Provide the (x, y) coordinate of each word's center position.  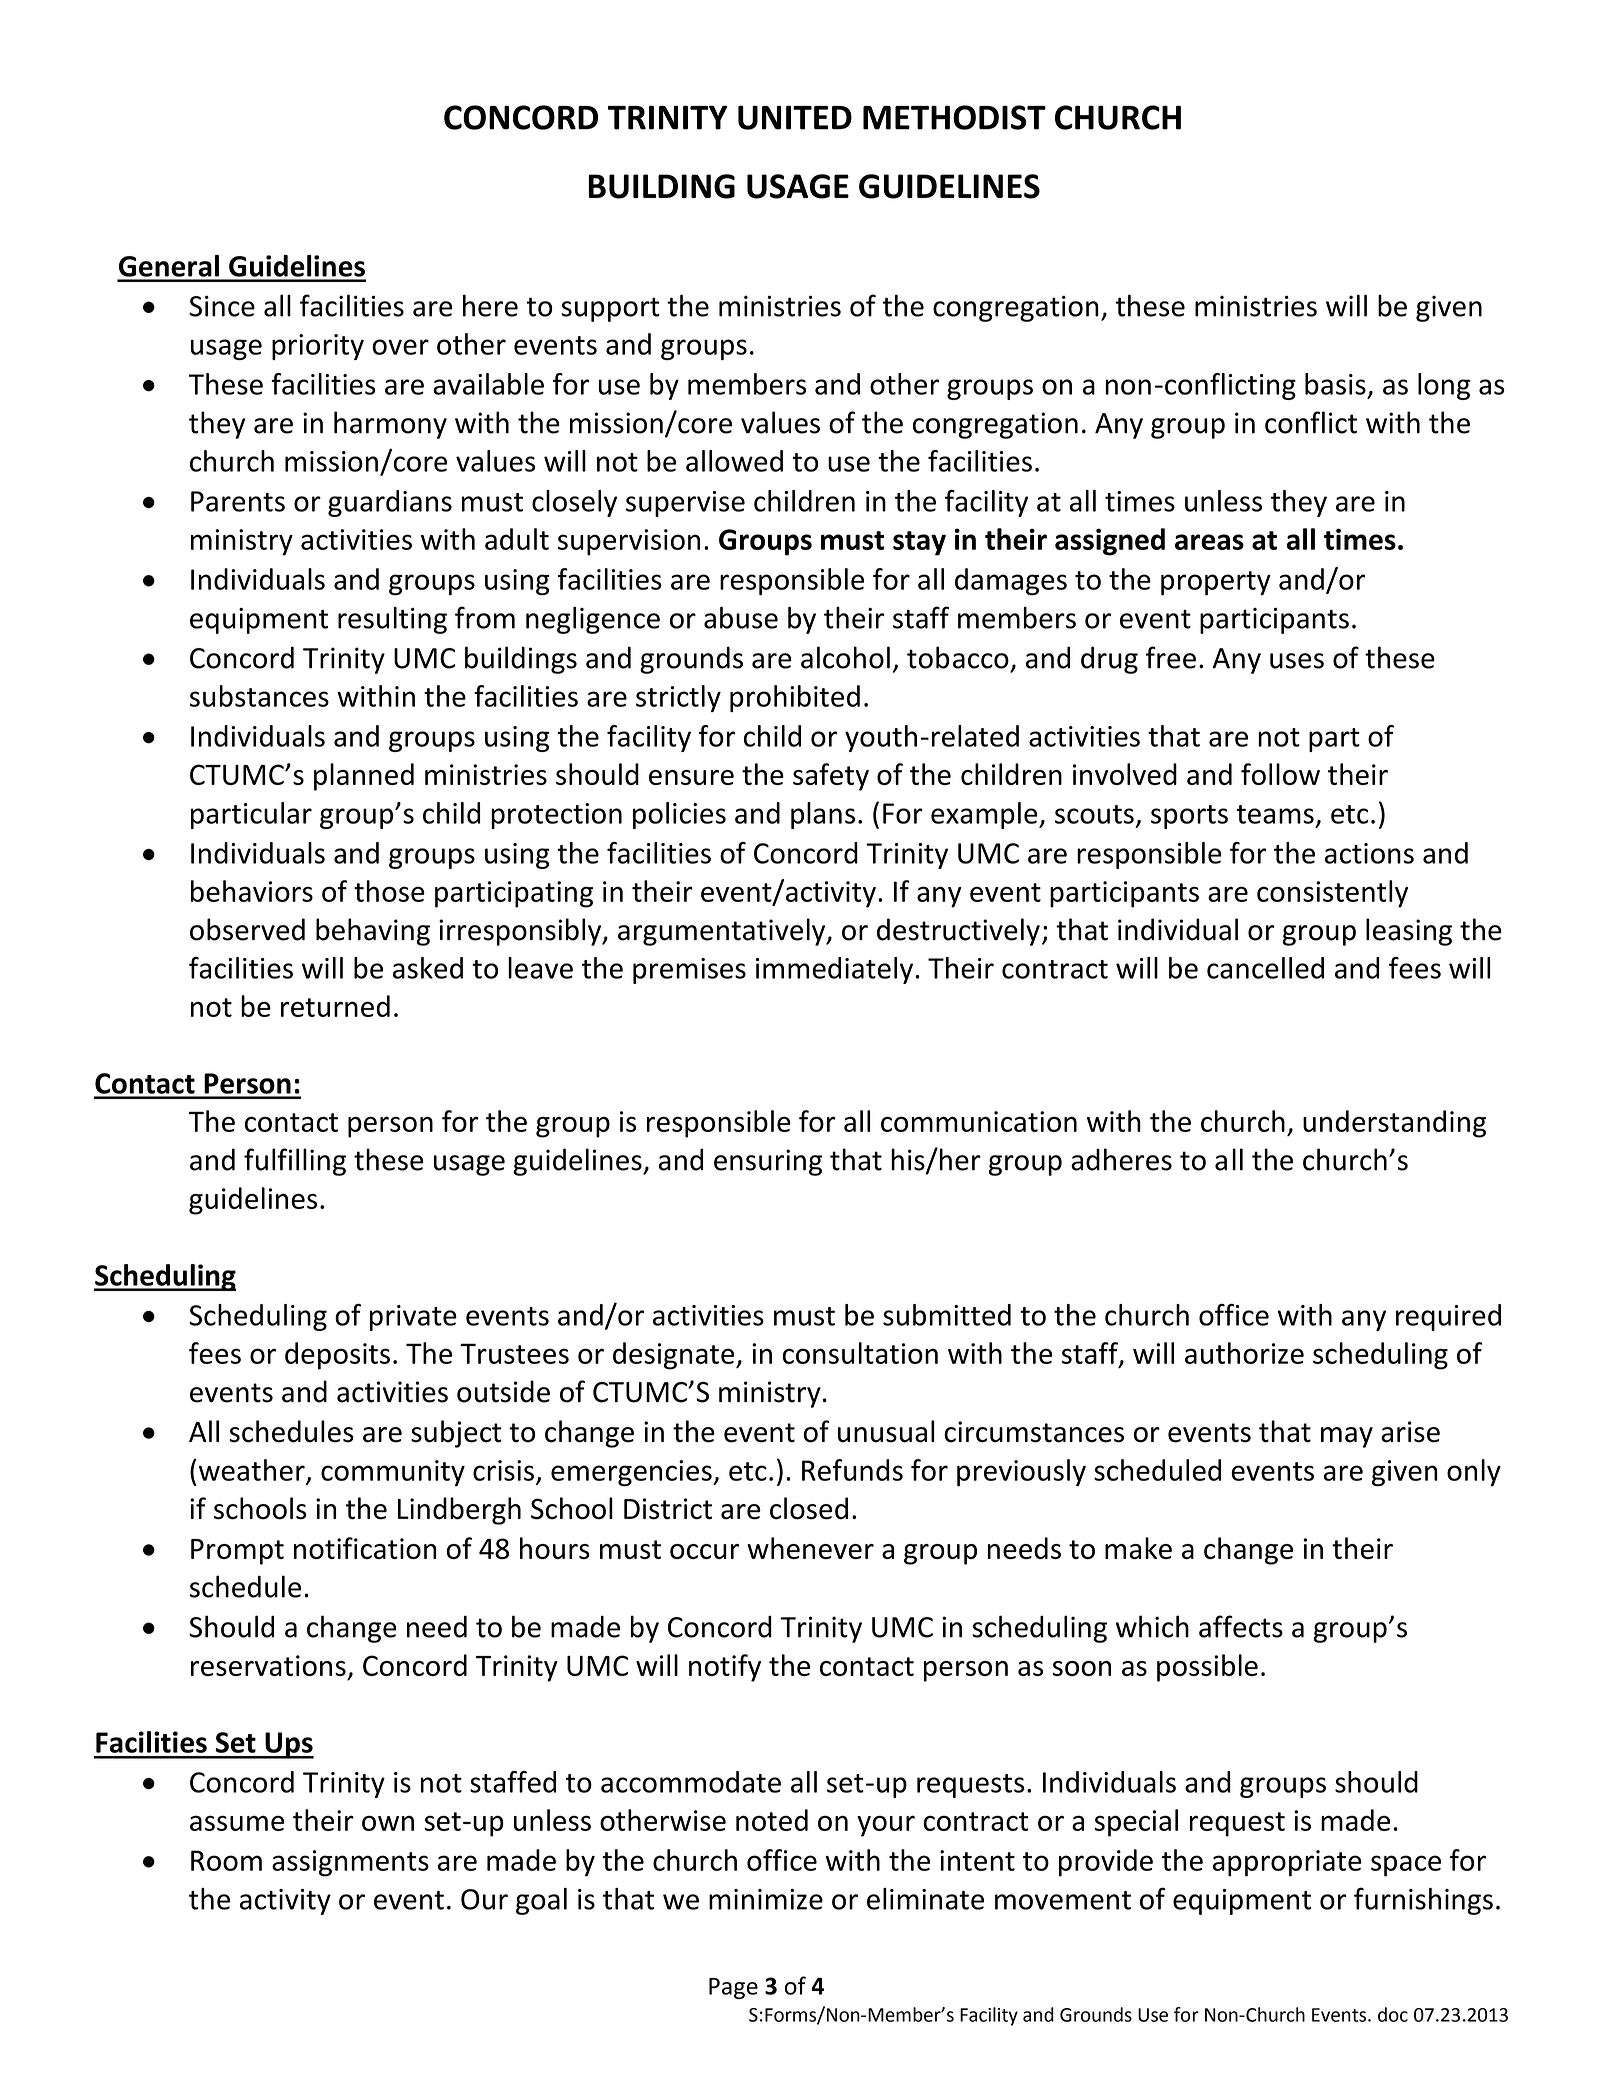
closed (809, 1508)
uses (1297, 661)
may (1347, 1437)
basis (1335, 384)
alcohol (845, 657)
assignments (350, 1863)
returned (335, 1006)
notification (365, 1548)
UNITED (795, 117)
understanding (1394, 1124)
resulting (392, 620)
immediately (834, 970)
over (400, 347)
